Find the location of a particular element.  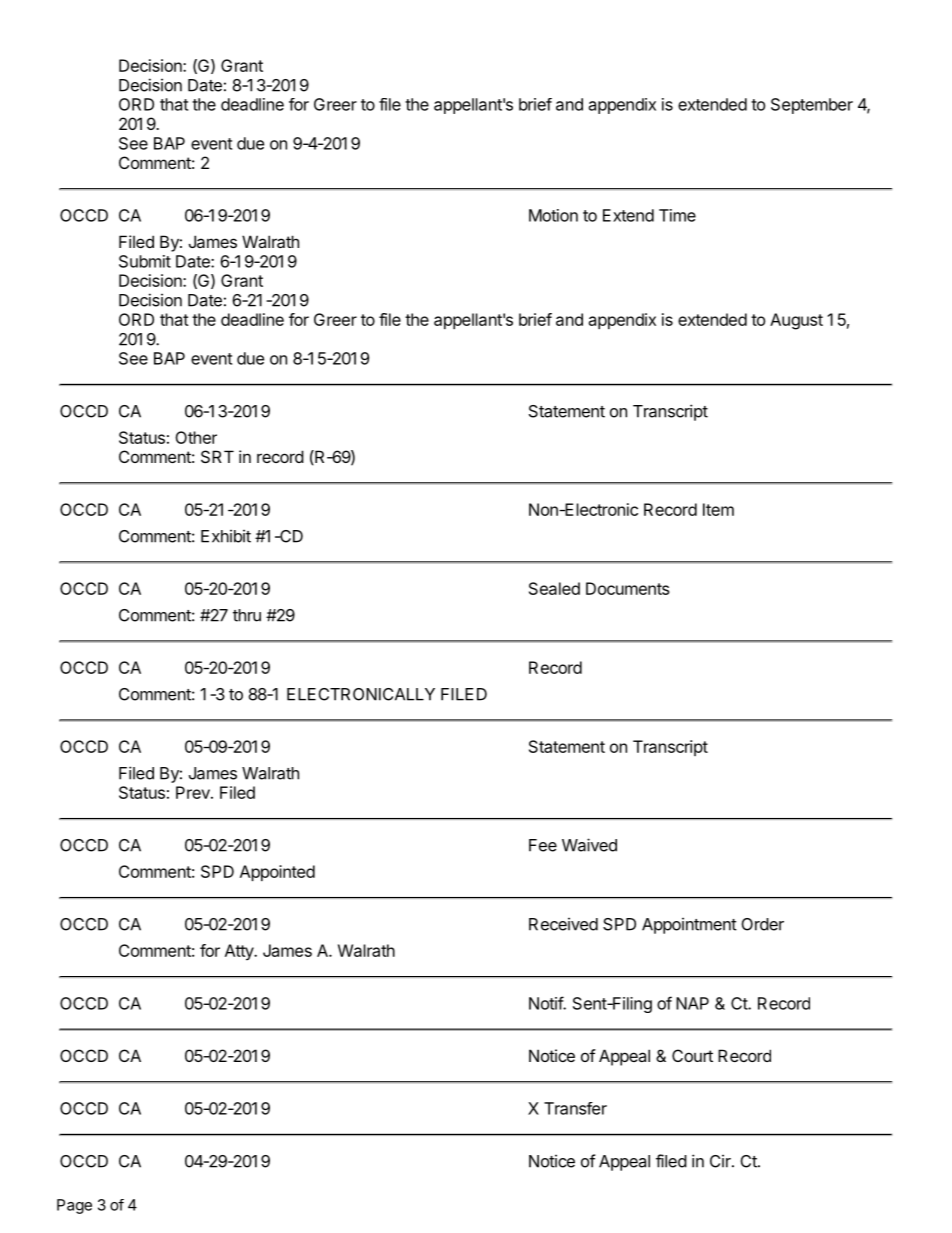

Prev is located at coordinates (194, 792).
